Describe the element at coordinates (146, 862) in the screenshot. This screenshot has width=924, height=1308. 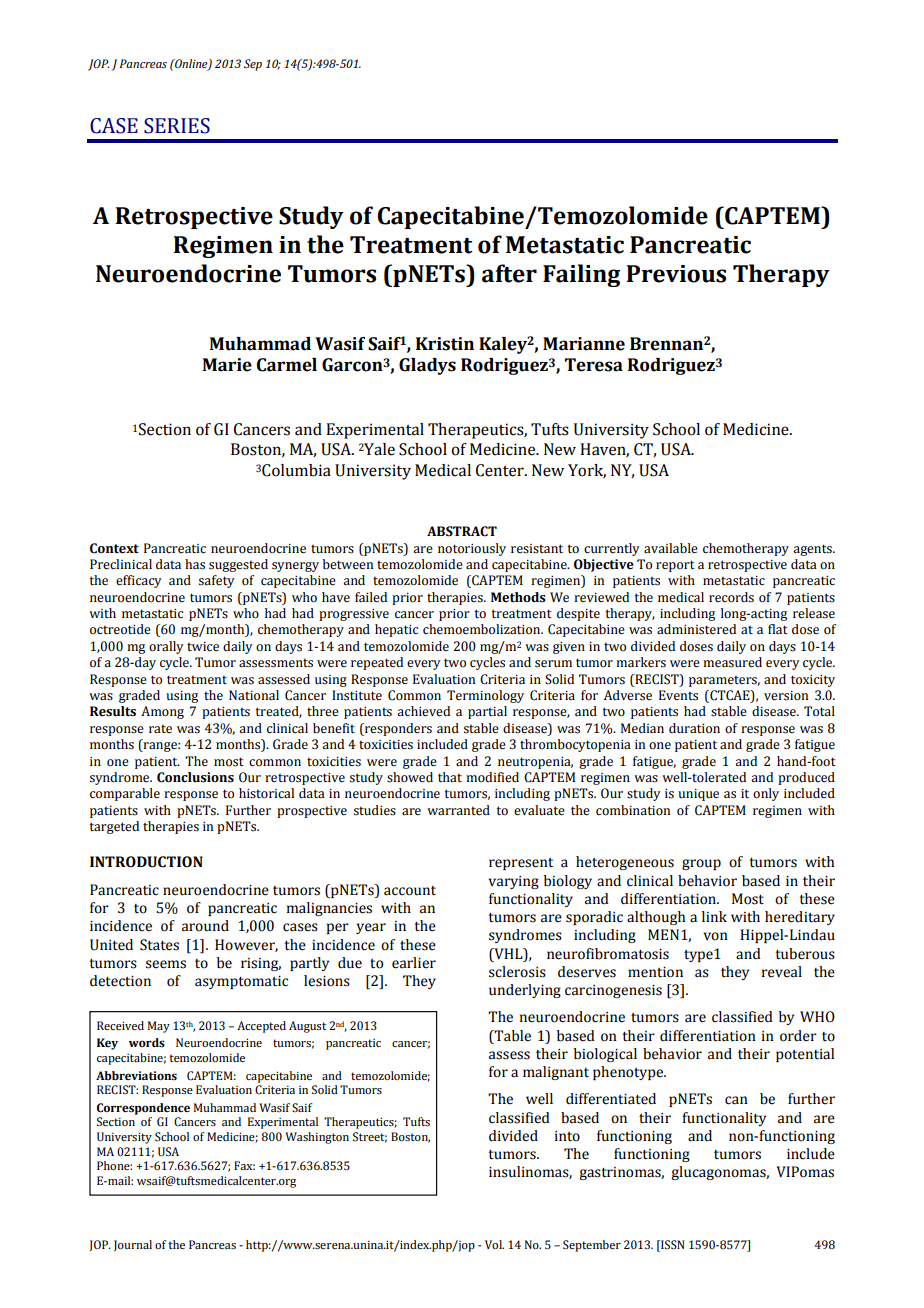
I see `INTRODUCTION` at that location.
